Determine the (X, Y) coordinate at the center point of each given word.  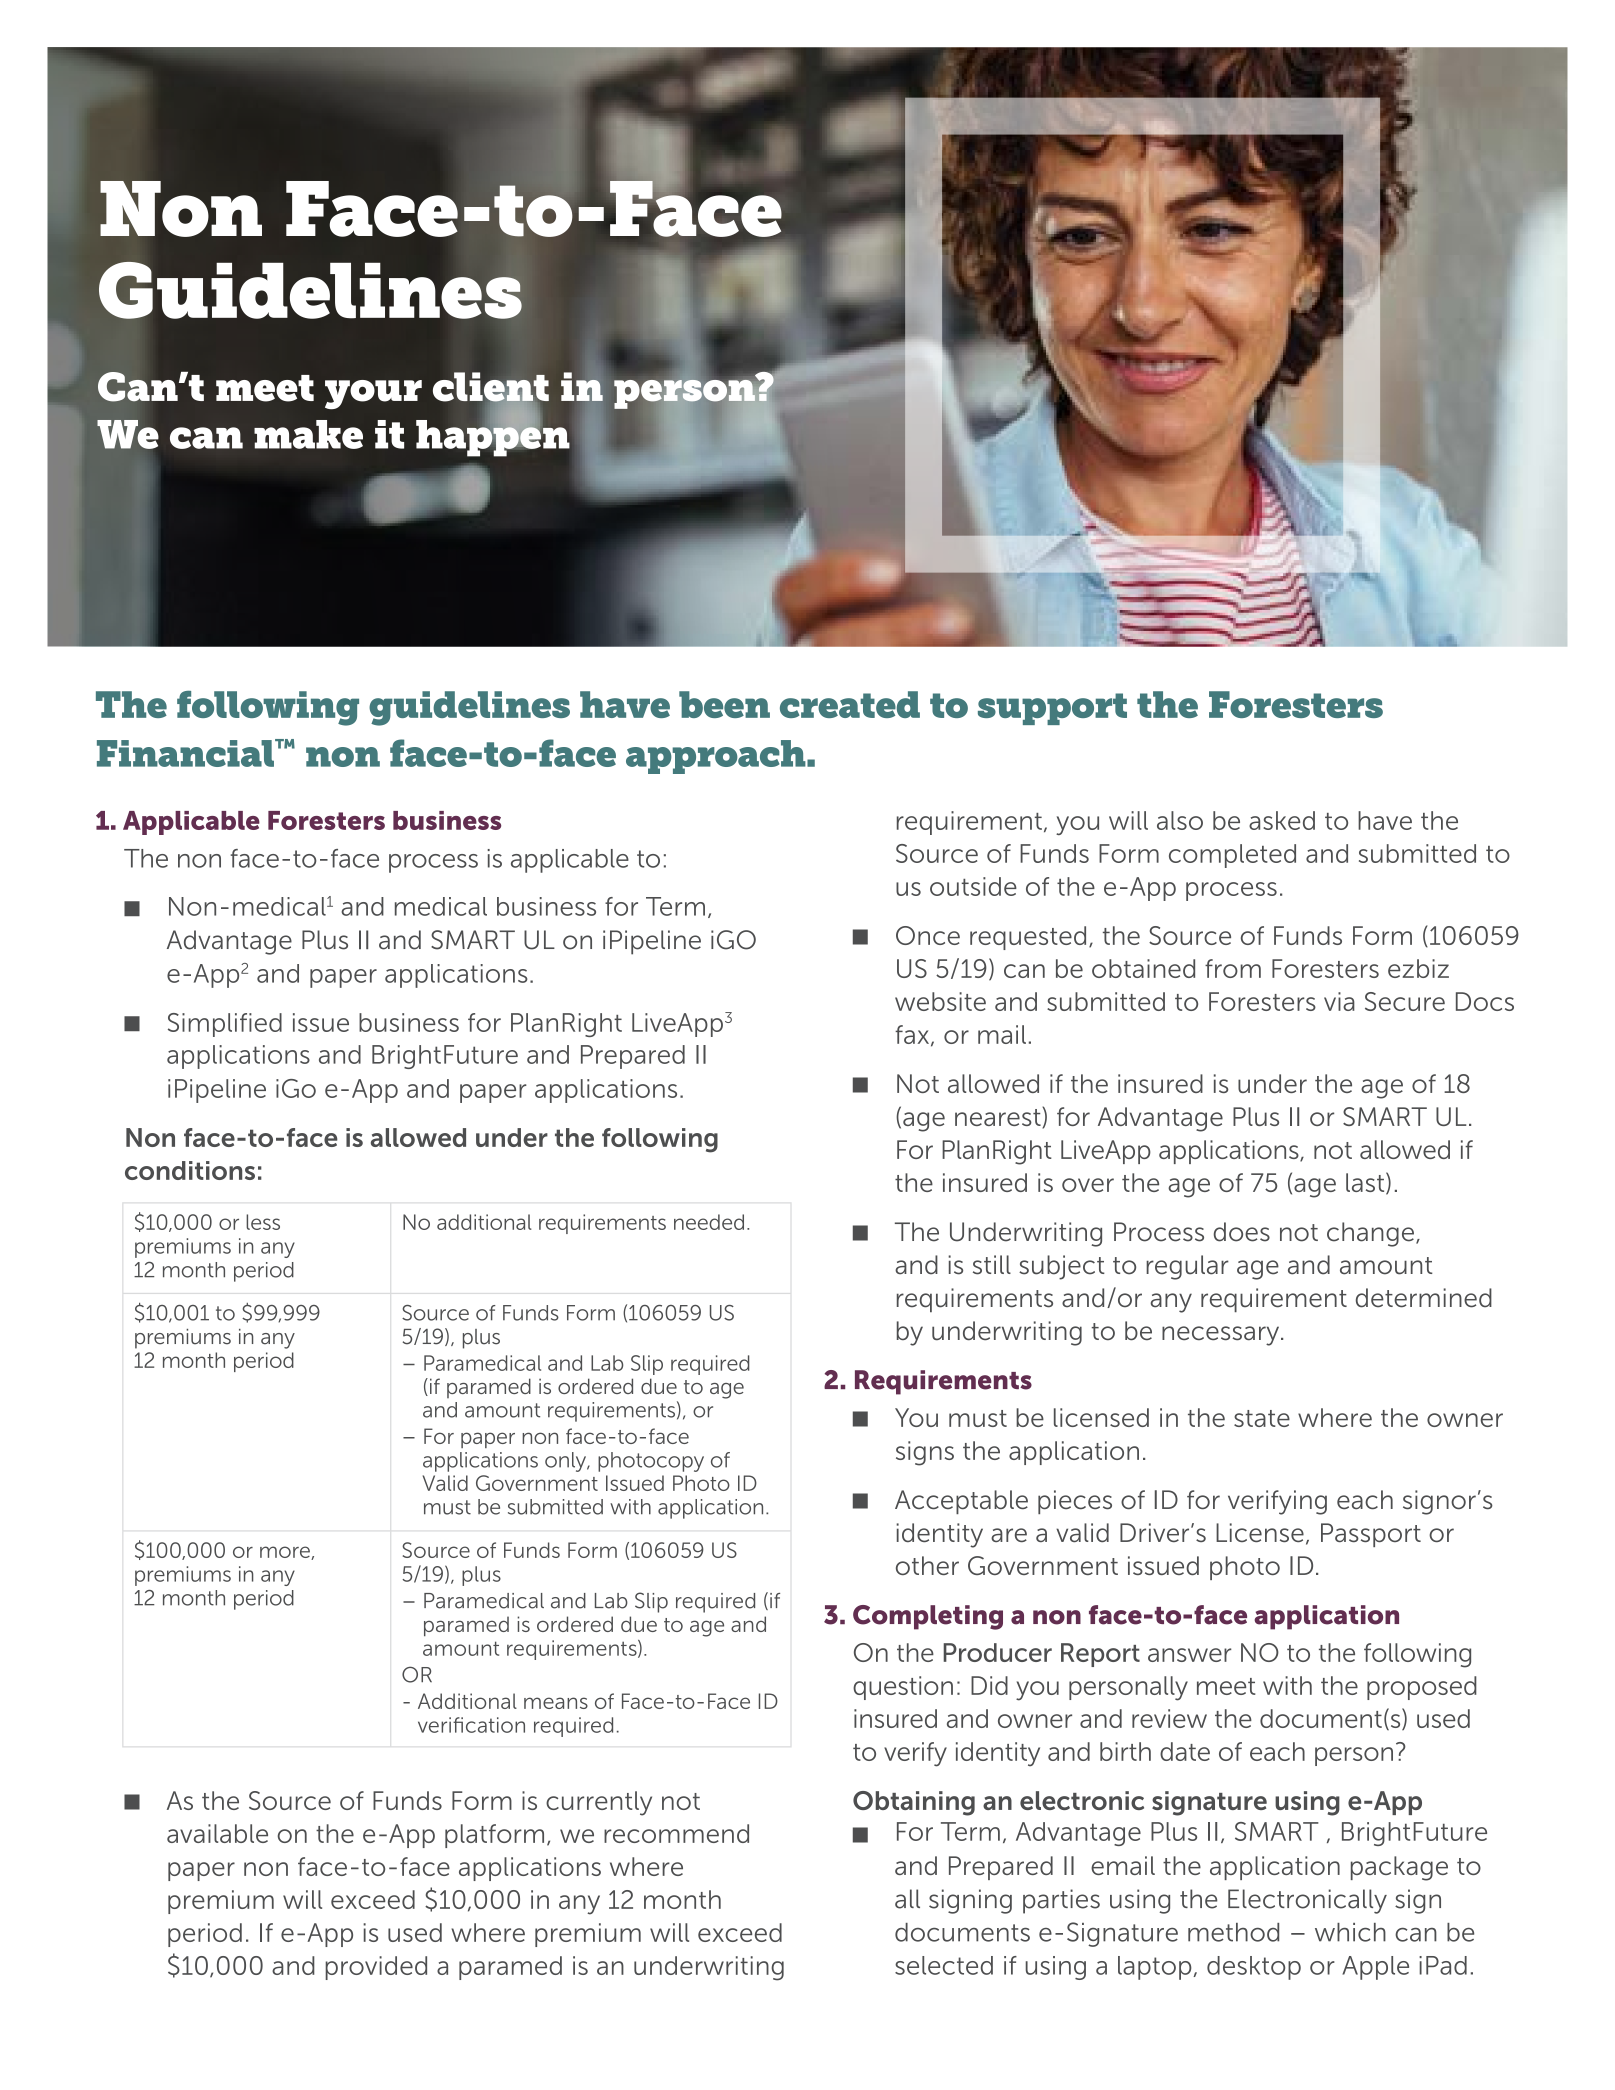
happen (493, 437)
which (1350, 1932)
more (286, 1553)
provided (376, 1968)
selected (944, 1965)
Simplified (225, 1025)
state (1262, 1418)
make (308, 434)
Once (928, 935)
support (1052, 709)
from (1233, 968)
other (927, 1565)
